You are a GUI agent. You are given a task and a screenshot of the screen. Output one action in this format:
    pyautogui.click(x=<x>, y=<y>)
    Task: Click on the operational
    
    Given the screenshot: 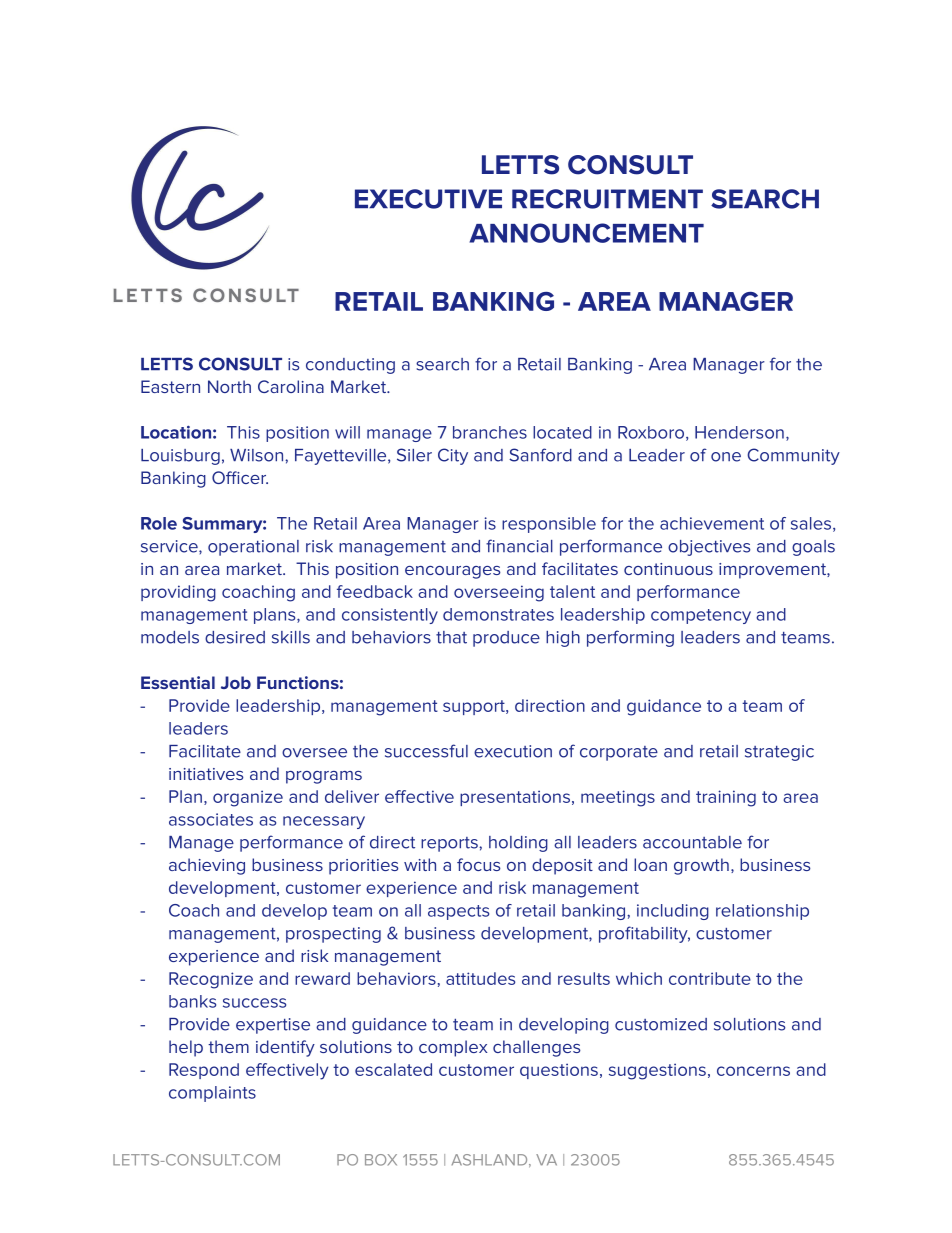 What is the action you would take?
    pyautogui.click(x=253, y=548)
